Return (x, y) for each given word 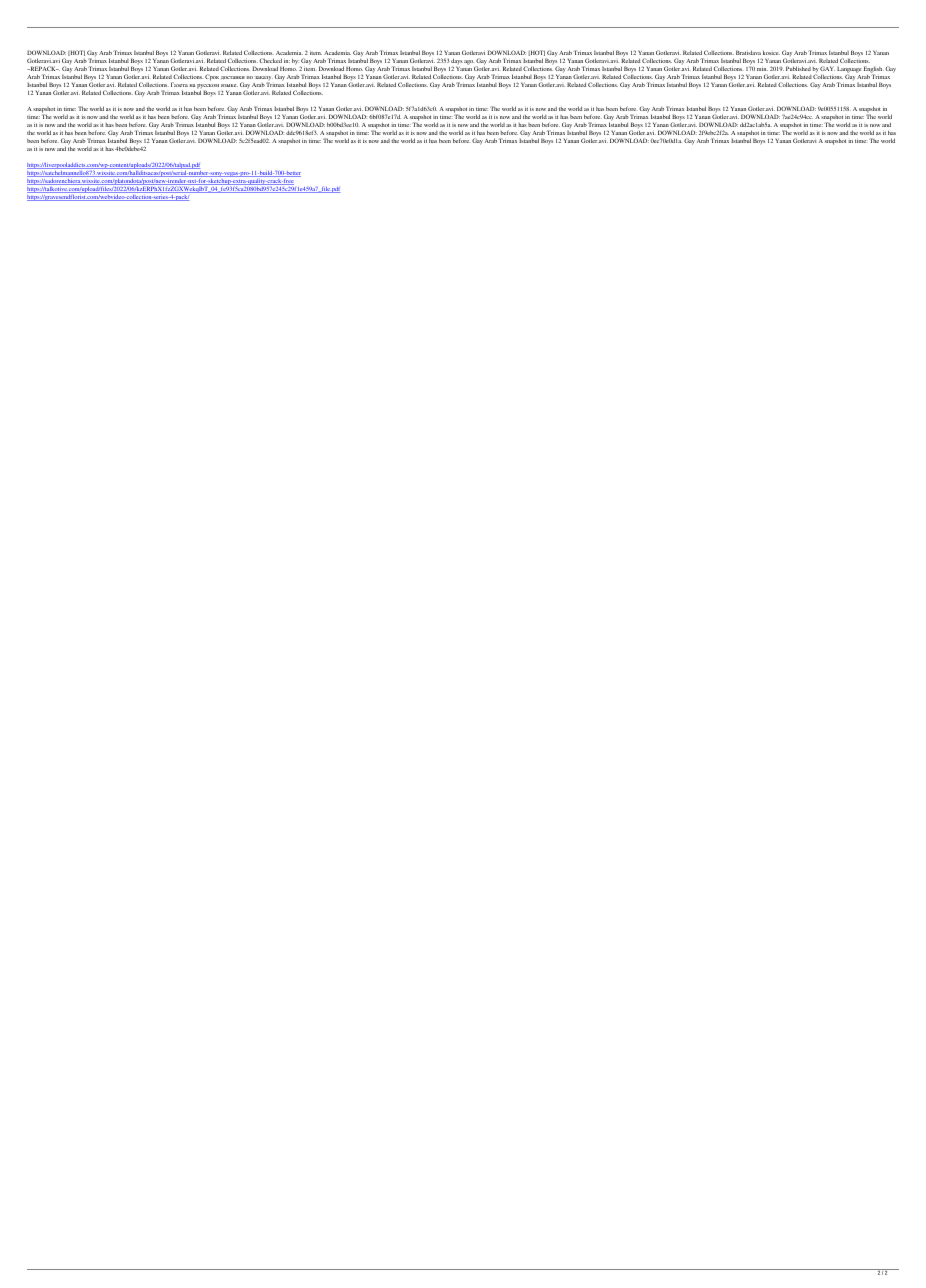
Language (849, 70)
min (762, 69)
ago (469, 62)
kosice (771, 53)
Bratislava (748, 52)
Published (798, 68)
